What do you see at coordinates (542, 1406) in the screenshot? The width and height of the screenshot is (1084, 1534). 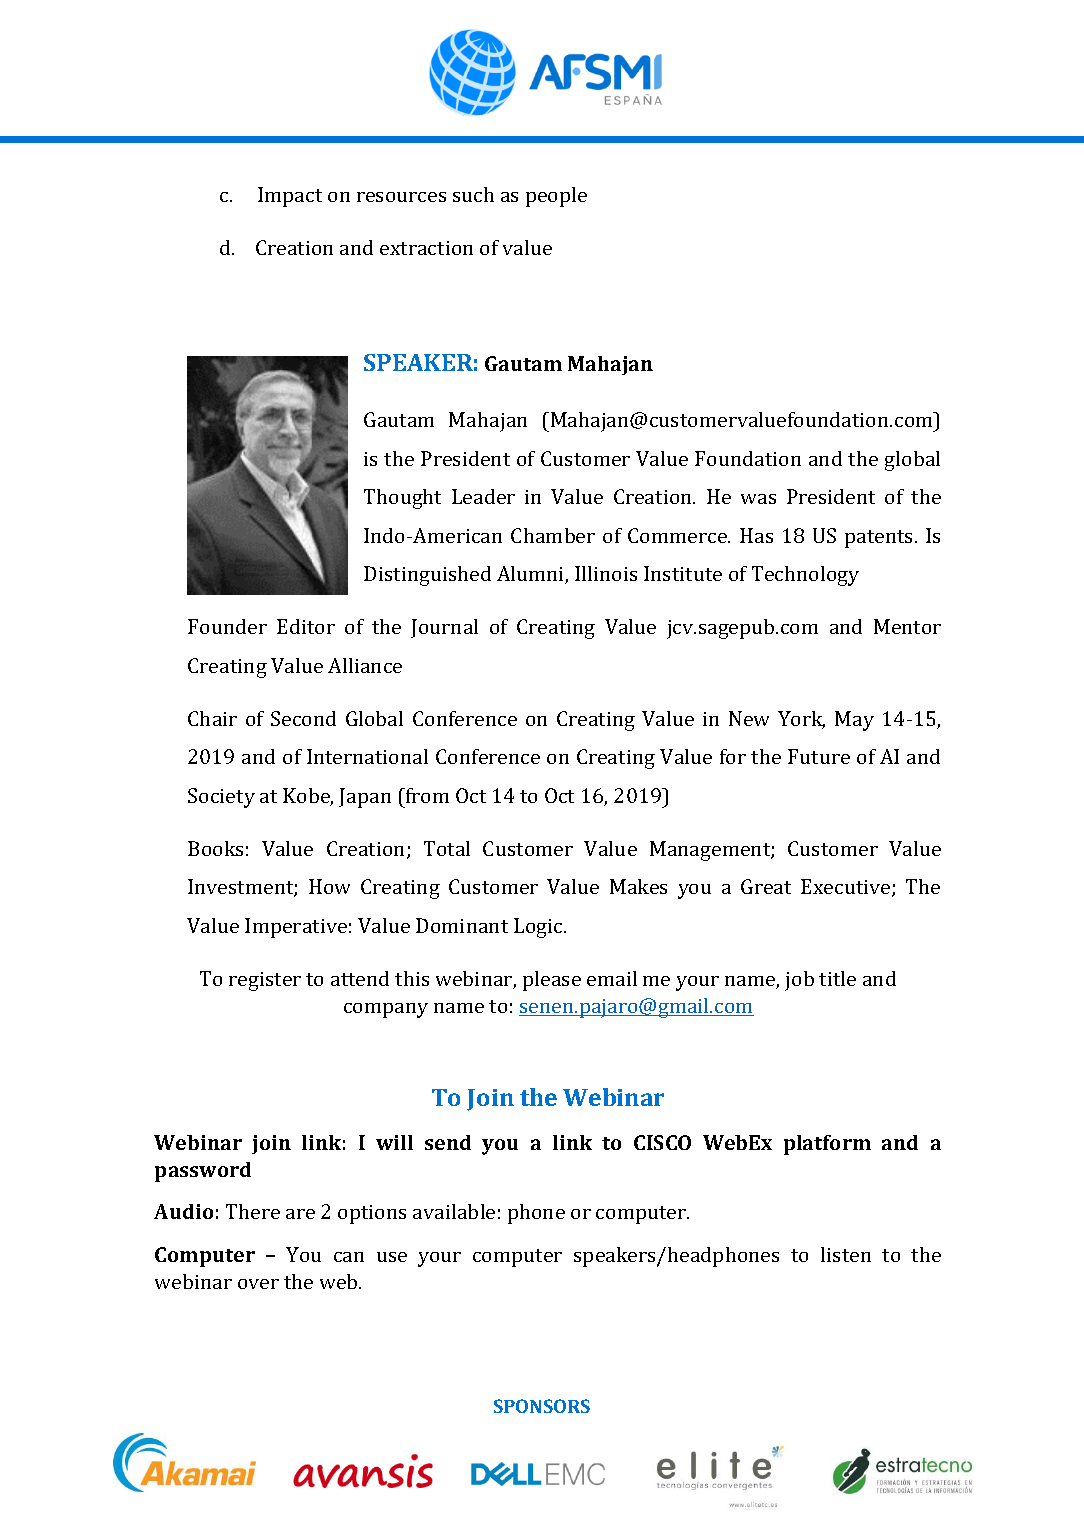 I see `SPONSORS` at bounding box center [542, 1406].
